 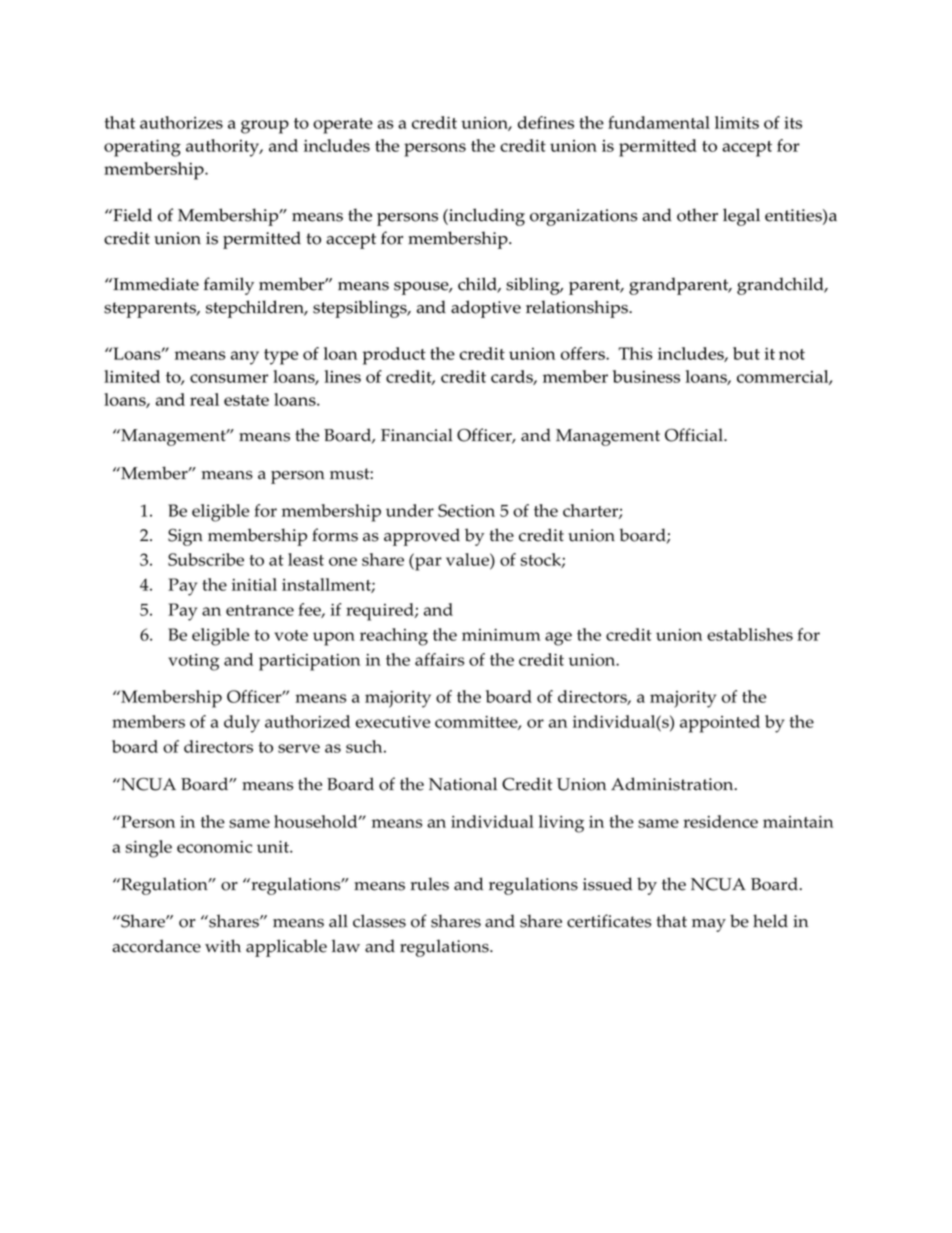 I want to click on Sign, so click(x=185, y=537).
